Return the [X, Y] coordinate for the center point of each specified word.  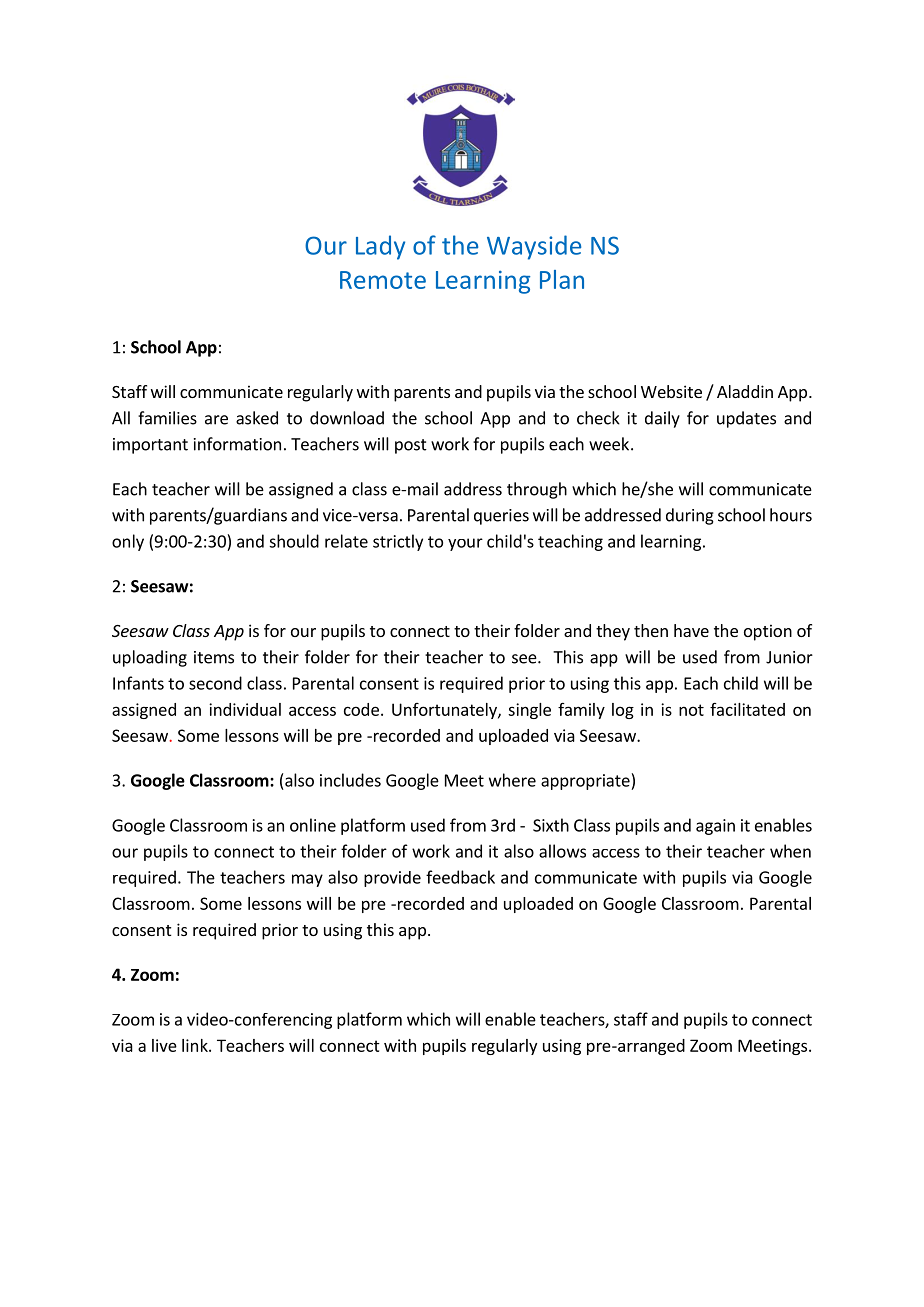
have [691, 630]
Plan [562, 279]
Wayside [534, 247]
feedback [460, 877]
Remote [383, 280]
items [214, 657]
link [196, 1045]
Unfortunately [445, 711]
